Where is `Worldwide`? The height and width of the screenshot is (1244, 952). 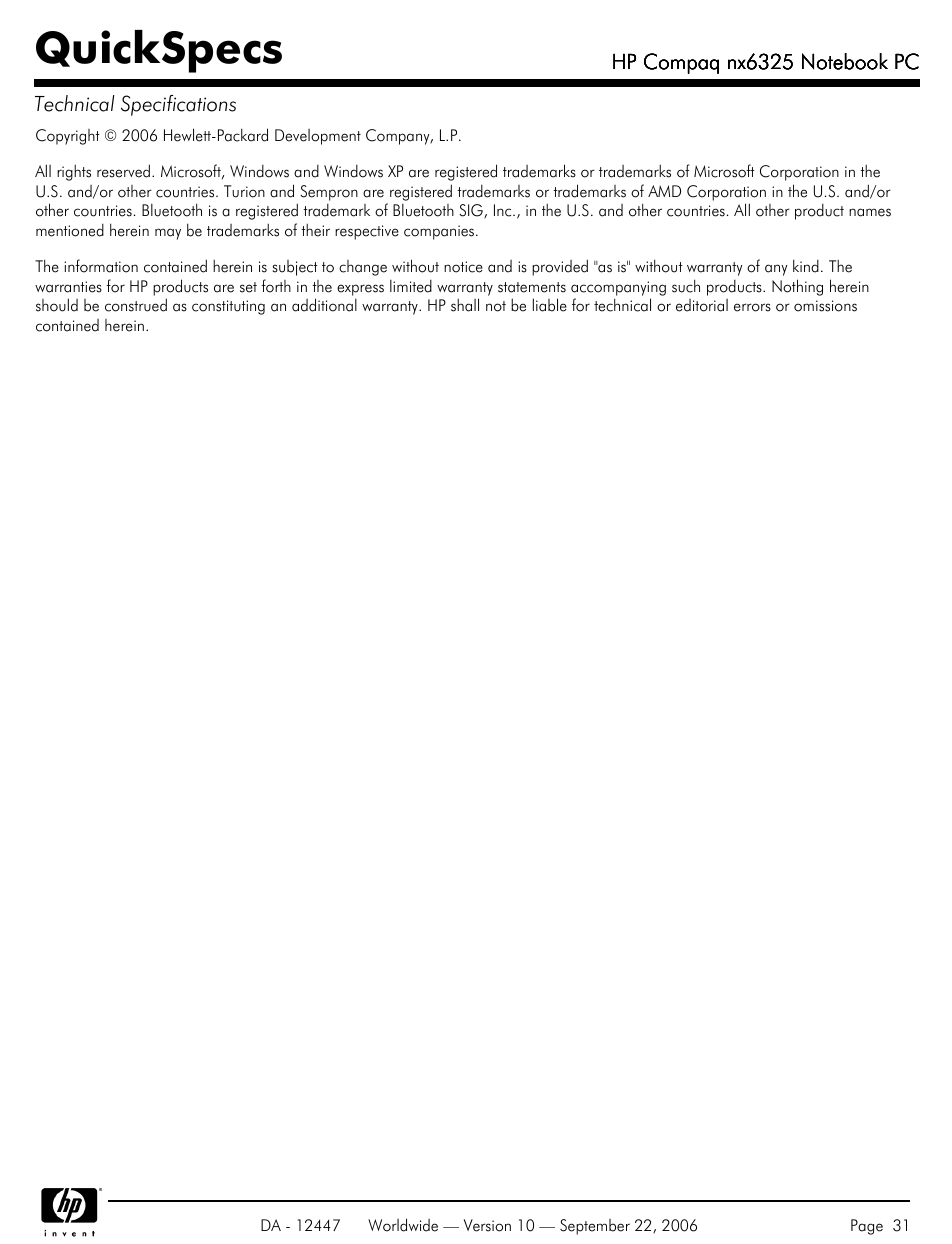
Worldwide is located at coordinates (403, 1225).
